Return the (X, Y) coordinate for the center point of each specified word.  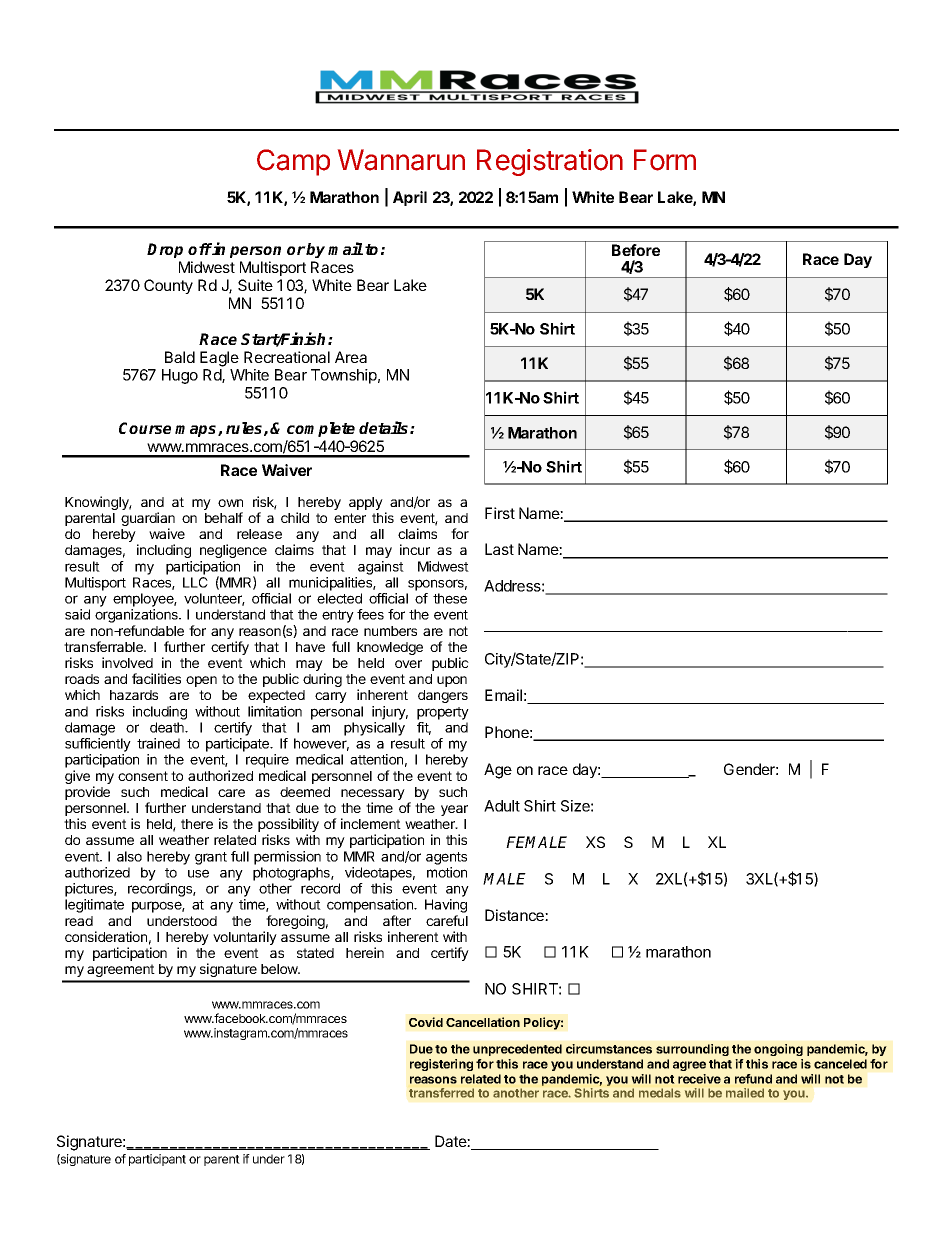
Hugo (180, 376)
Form (665, 160)
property (443, 713)
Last (499, 549)
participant (157, 1160)
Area (351, 357)
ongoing (778, 1050)
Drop (165, 250)
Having (446, 906)
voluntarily (245, 938)
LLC (195, 582)
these (450, 598)
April (410, 198)
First (500, 513)
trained (158, 743)
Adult (502, 806)
